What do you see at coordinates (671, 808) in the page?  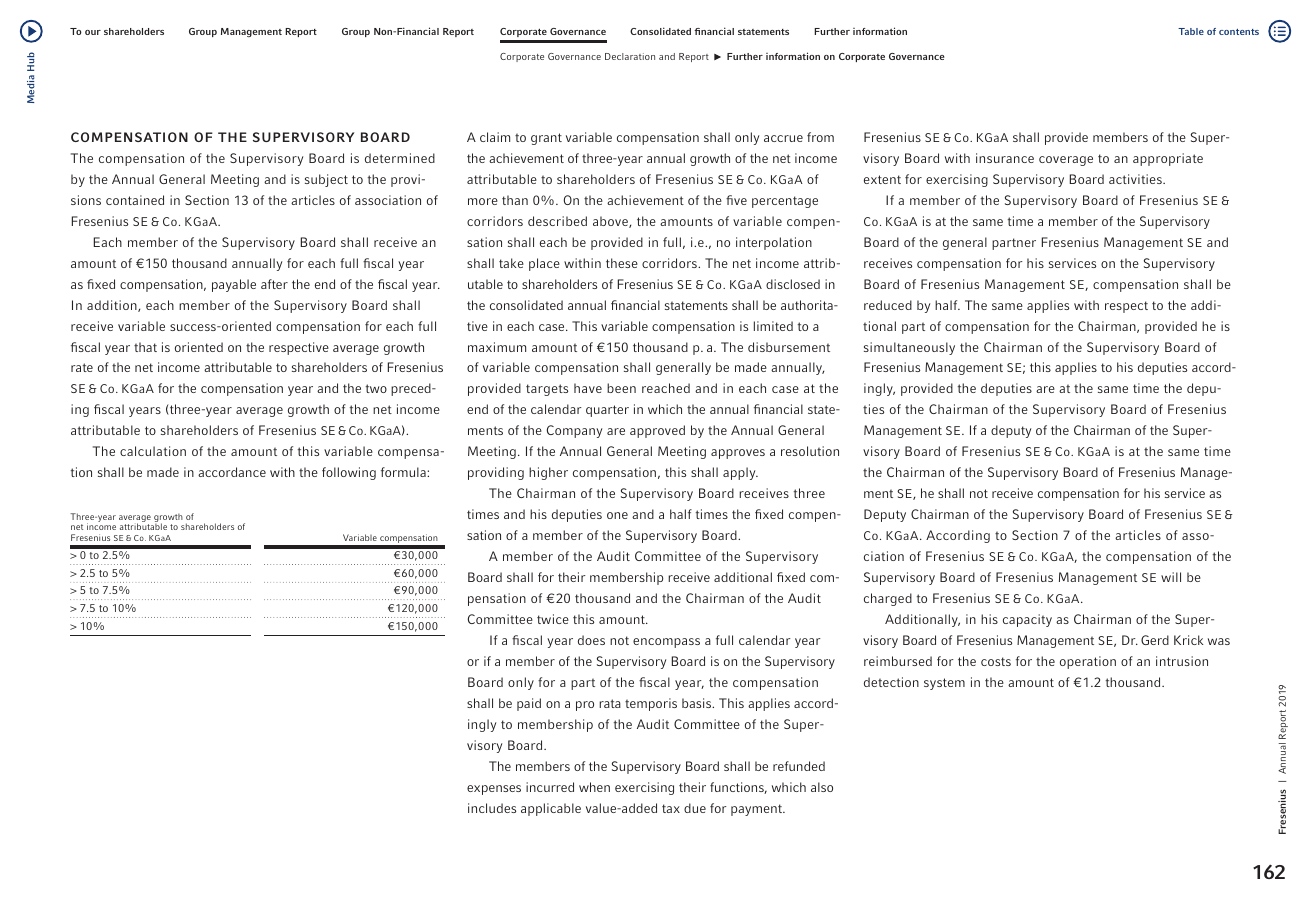 I see `tax` at bounding box center [671, 808].
